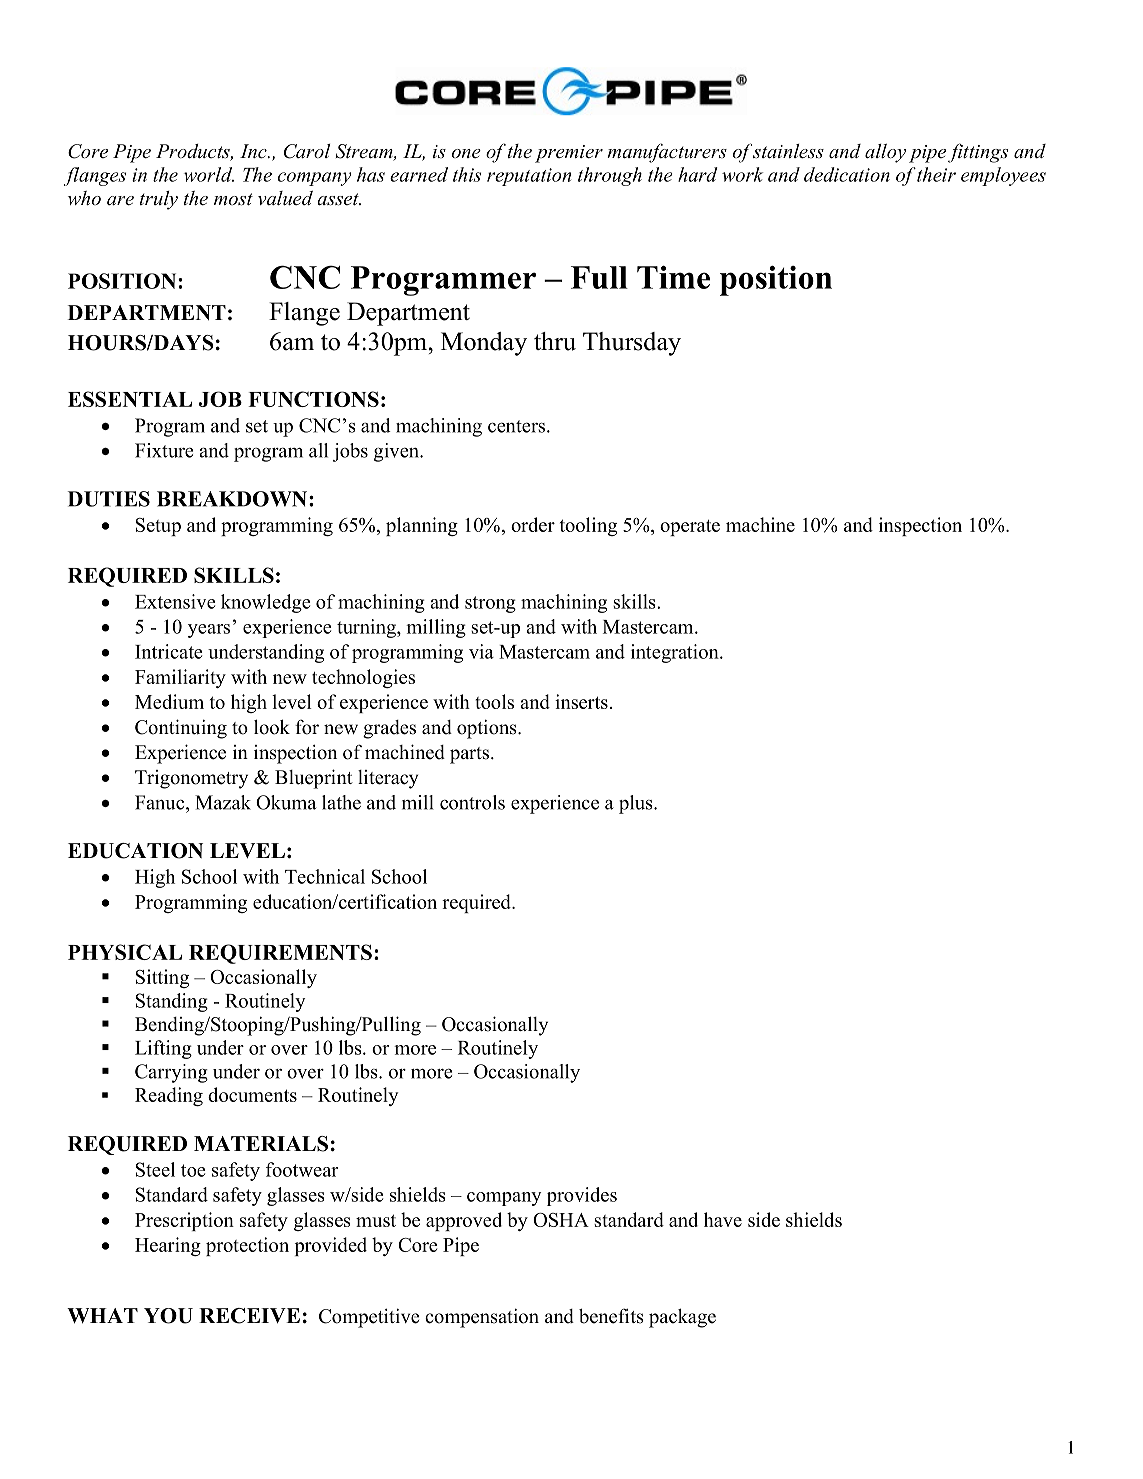 The width and height of the screenshot is (1143, 1479). What do you see at coordinates (529, 177) in the screenshot?
I see `reputation` at bounding box center [529, 177].
